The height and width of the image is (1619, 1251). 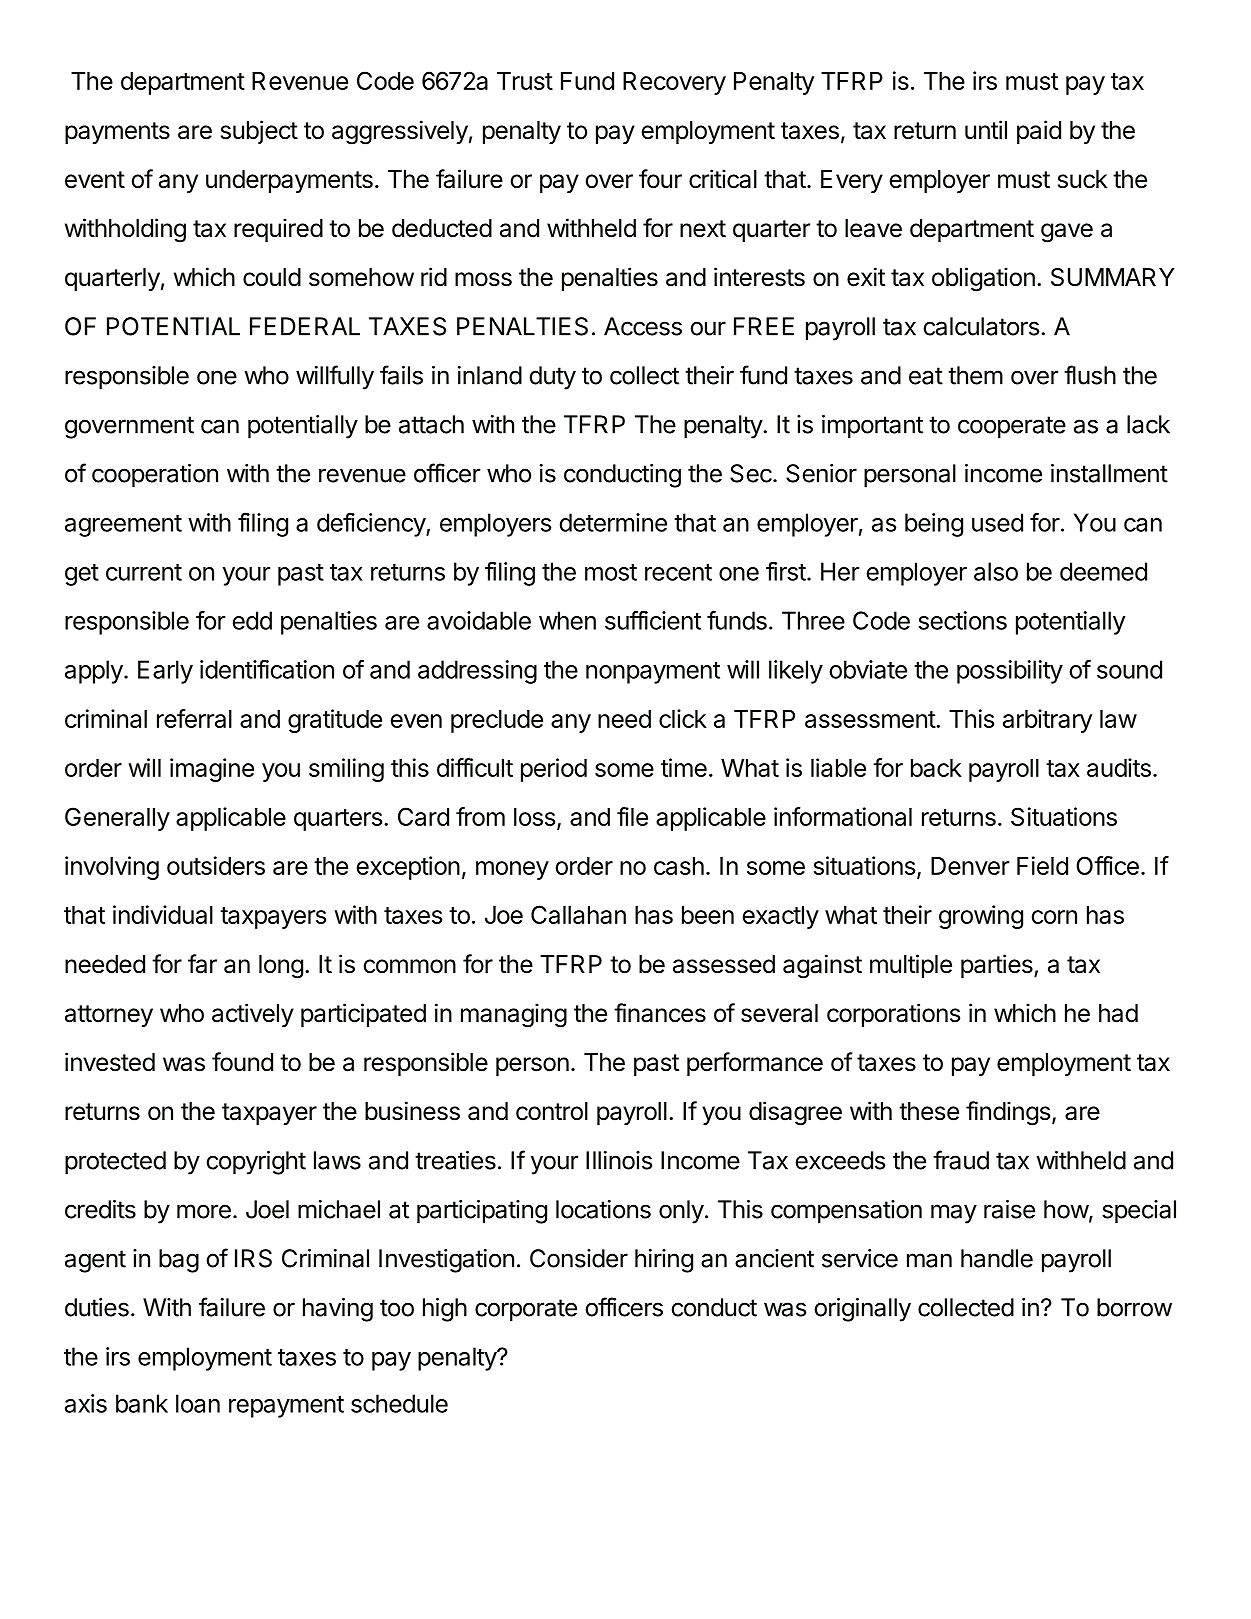 I want to click on agreement, so click(x=123, y=526).
